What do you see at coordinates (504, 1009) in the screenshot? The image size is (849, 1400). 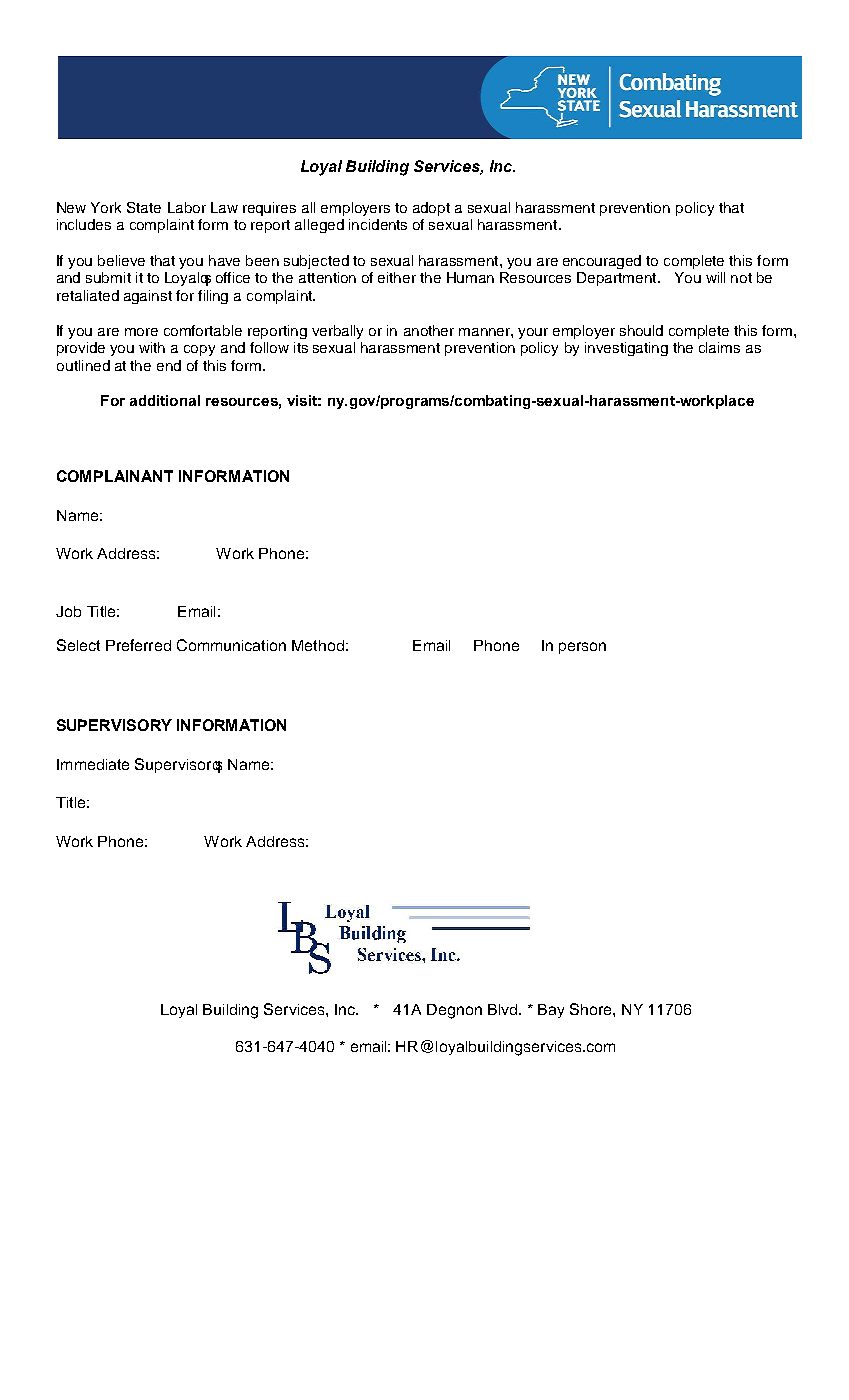 I see `Blvd` at bounding box center [504, 1009].
